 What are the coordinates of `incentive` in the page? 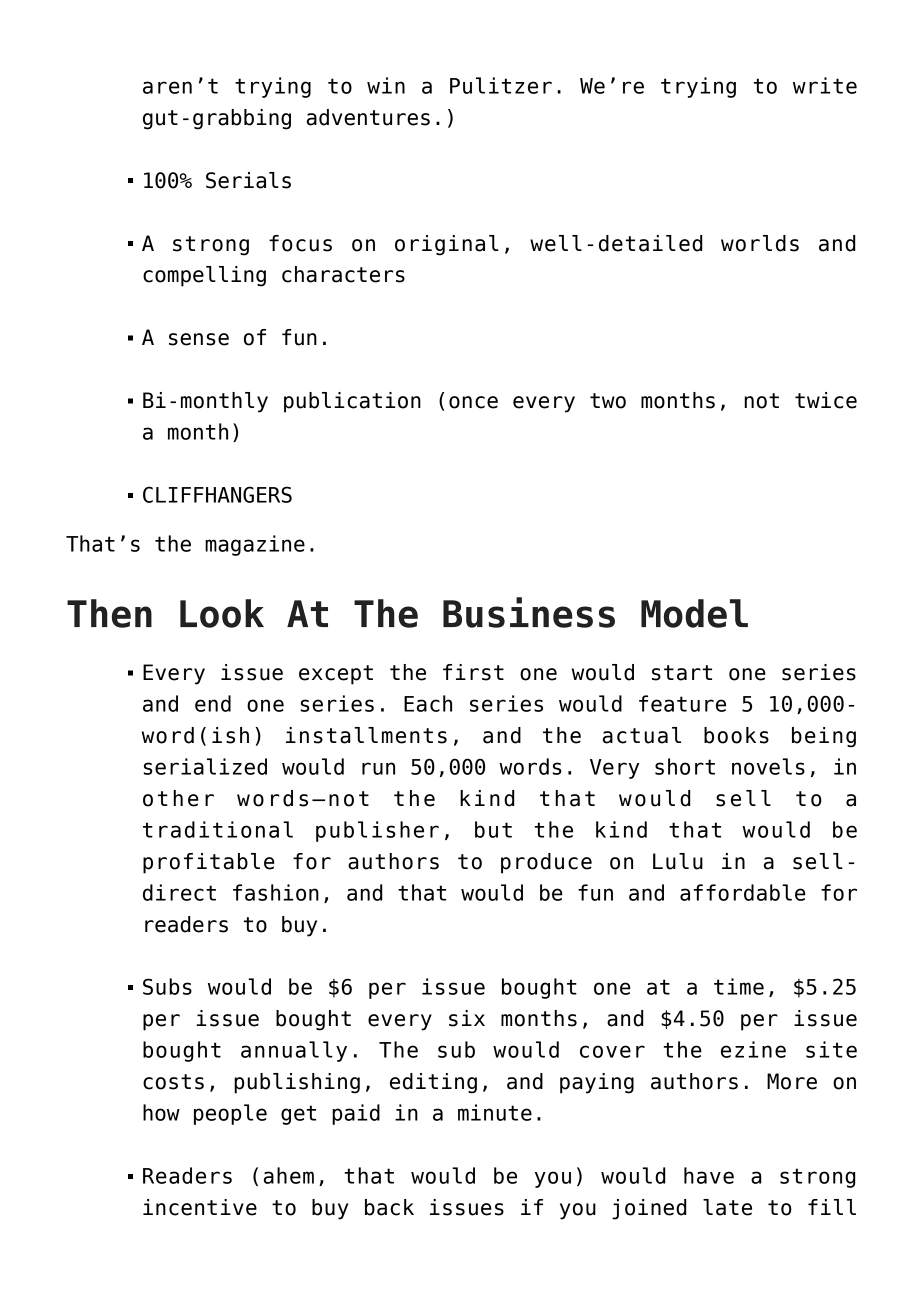 It's located at (200, 1207).
